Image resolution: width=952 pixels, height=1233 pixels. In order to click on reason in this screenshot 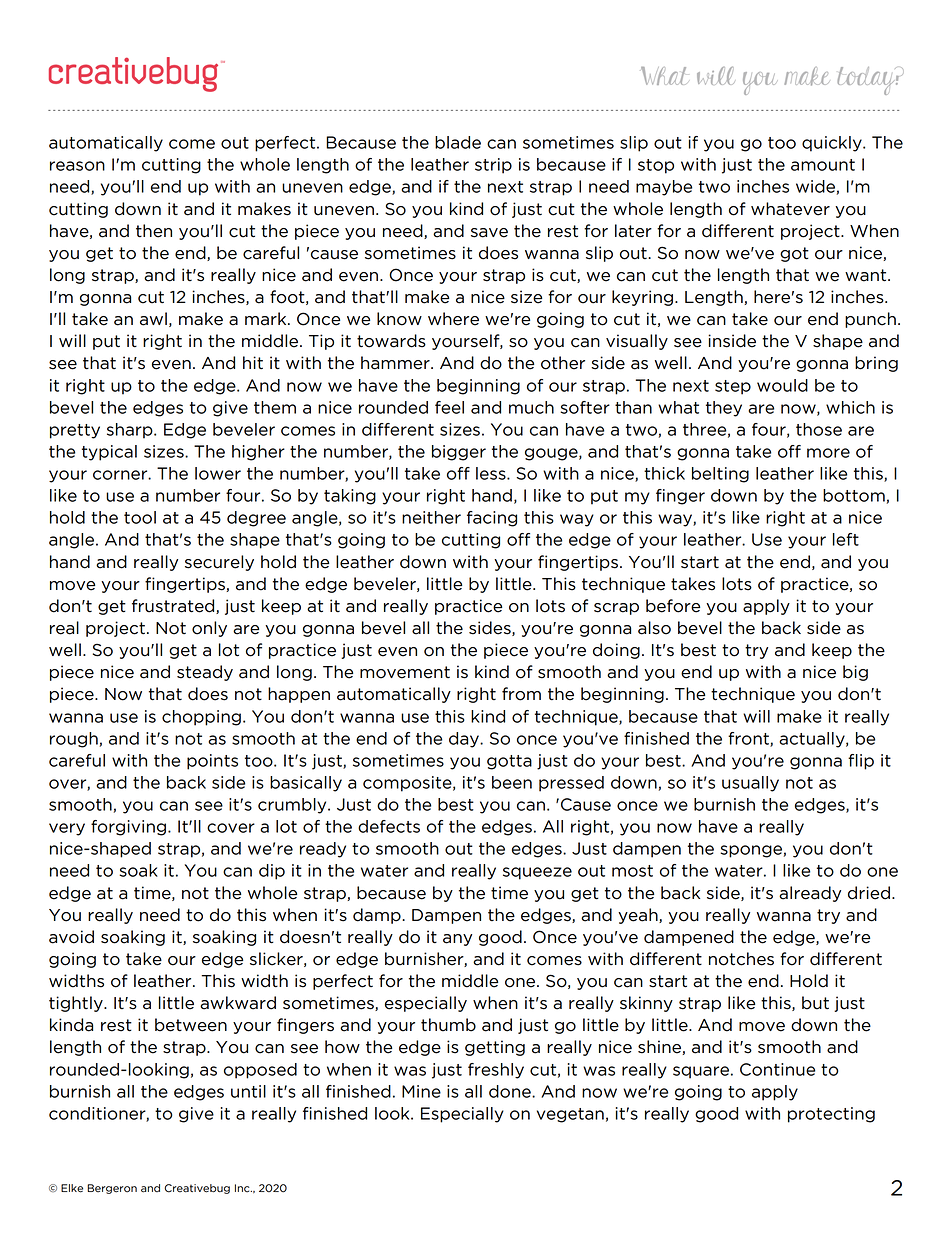, I will do `click(77, 166)`.
